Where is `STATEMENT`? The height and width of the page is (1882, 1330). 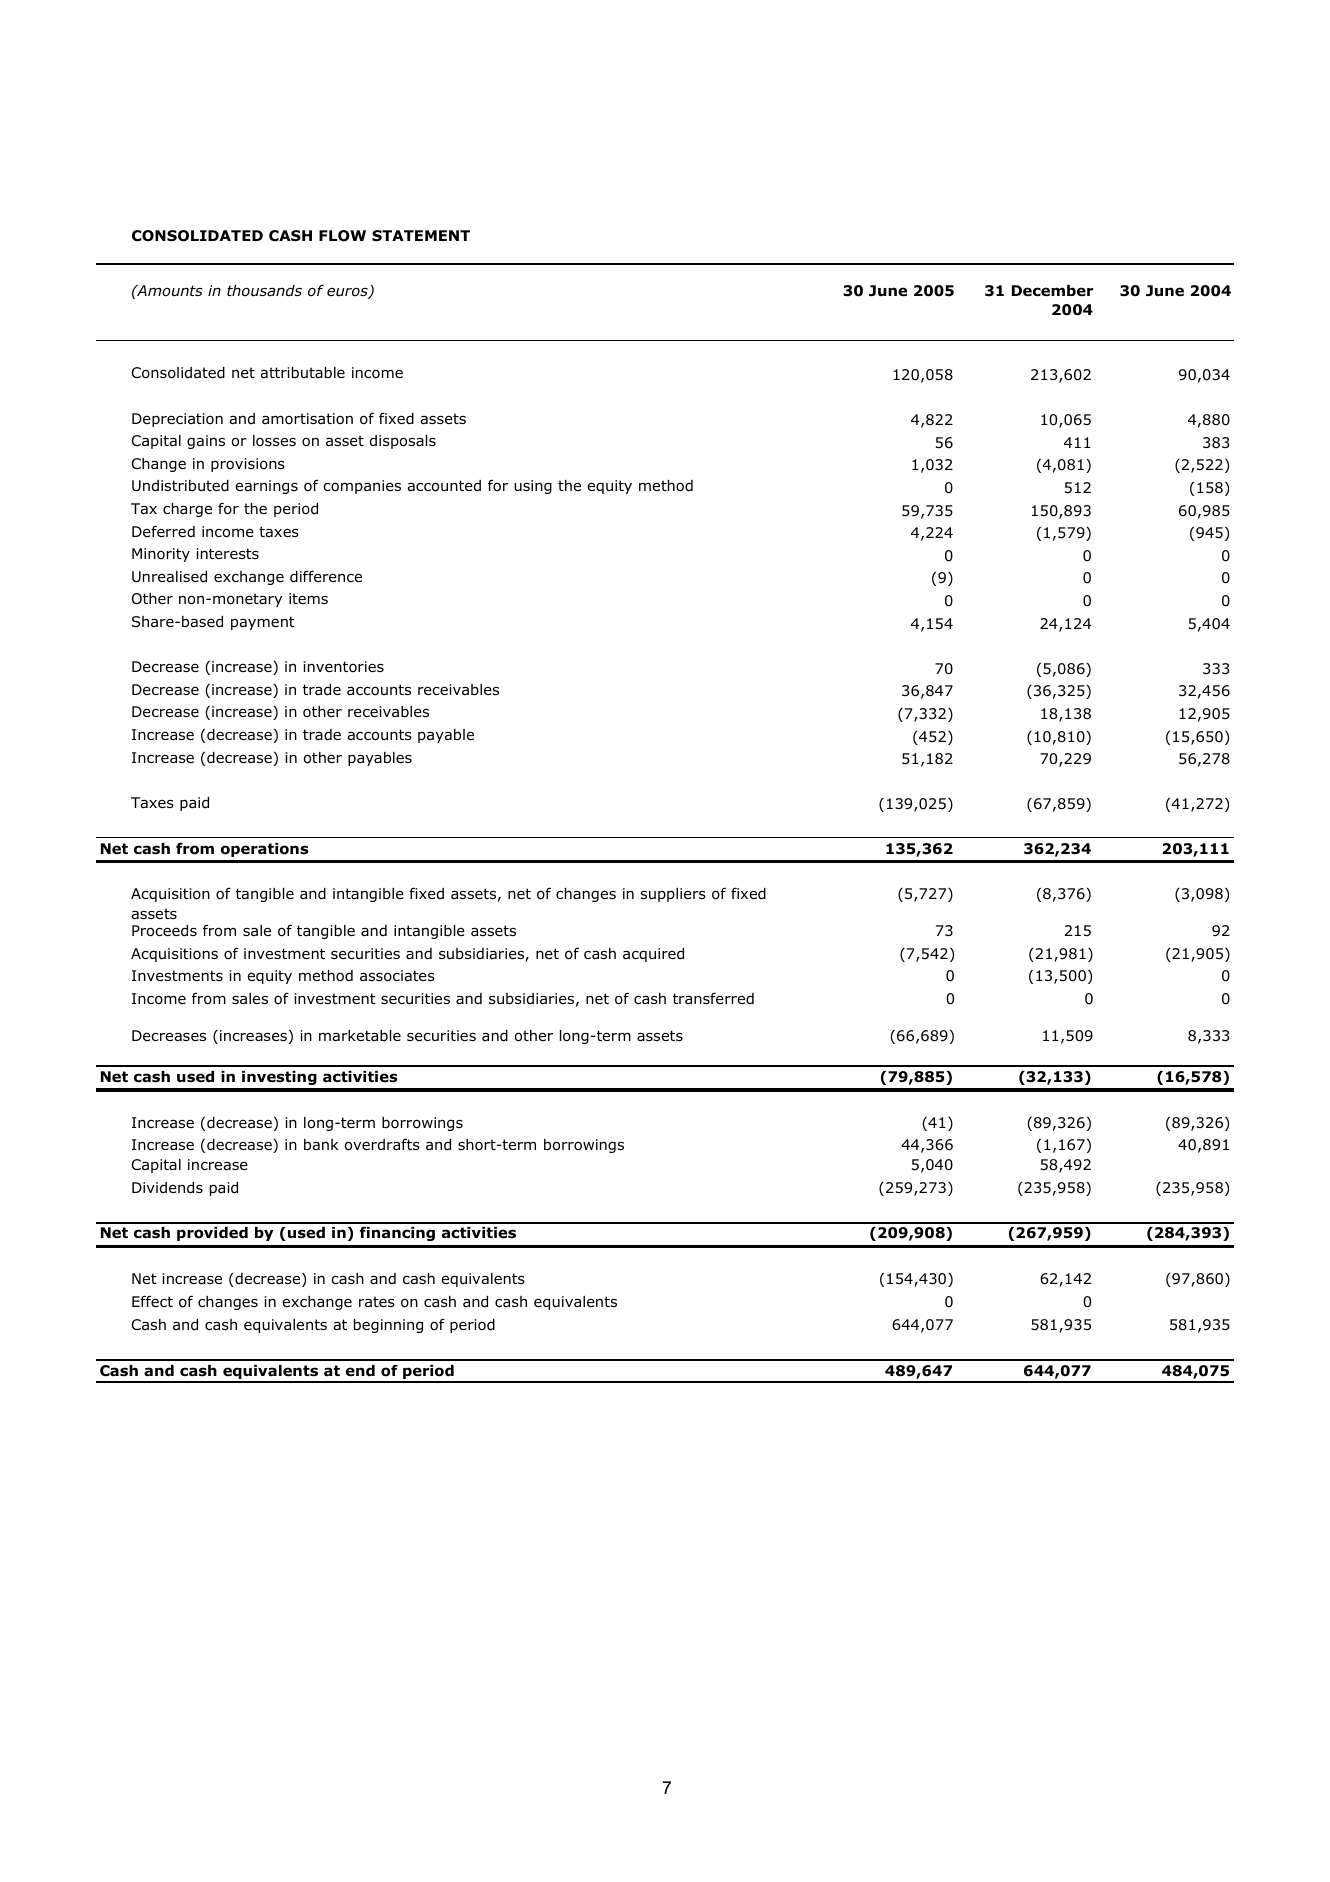
STATEMENT is located at coordinates (421, 235).
